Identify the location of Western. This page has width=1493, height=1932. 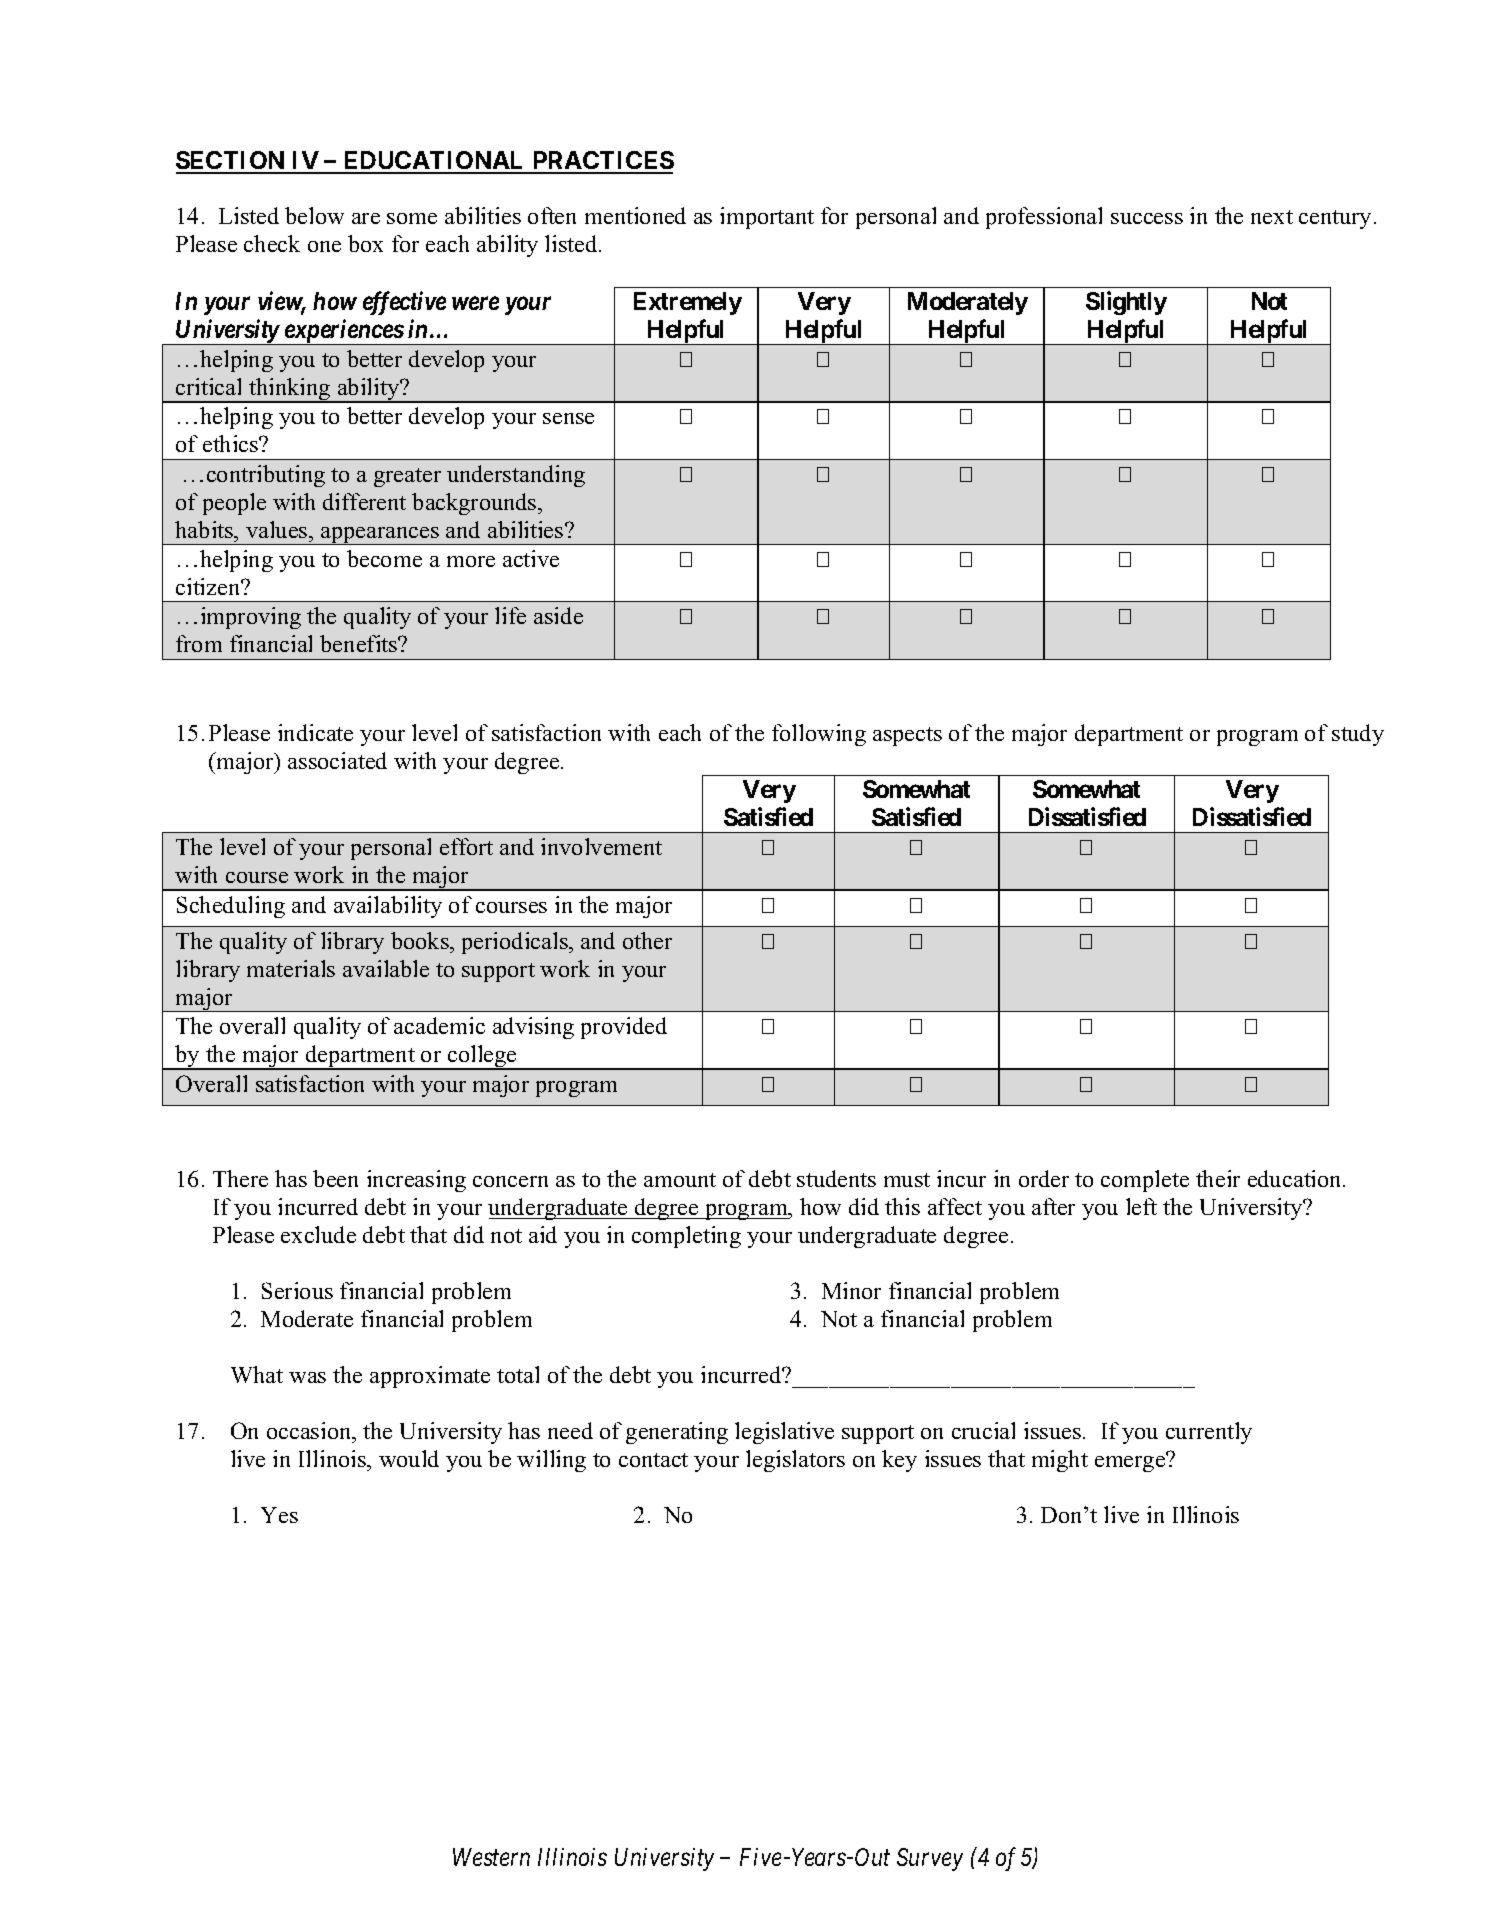
(491, 1857).
